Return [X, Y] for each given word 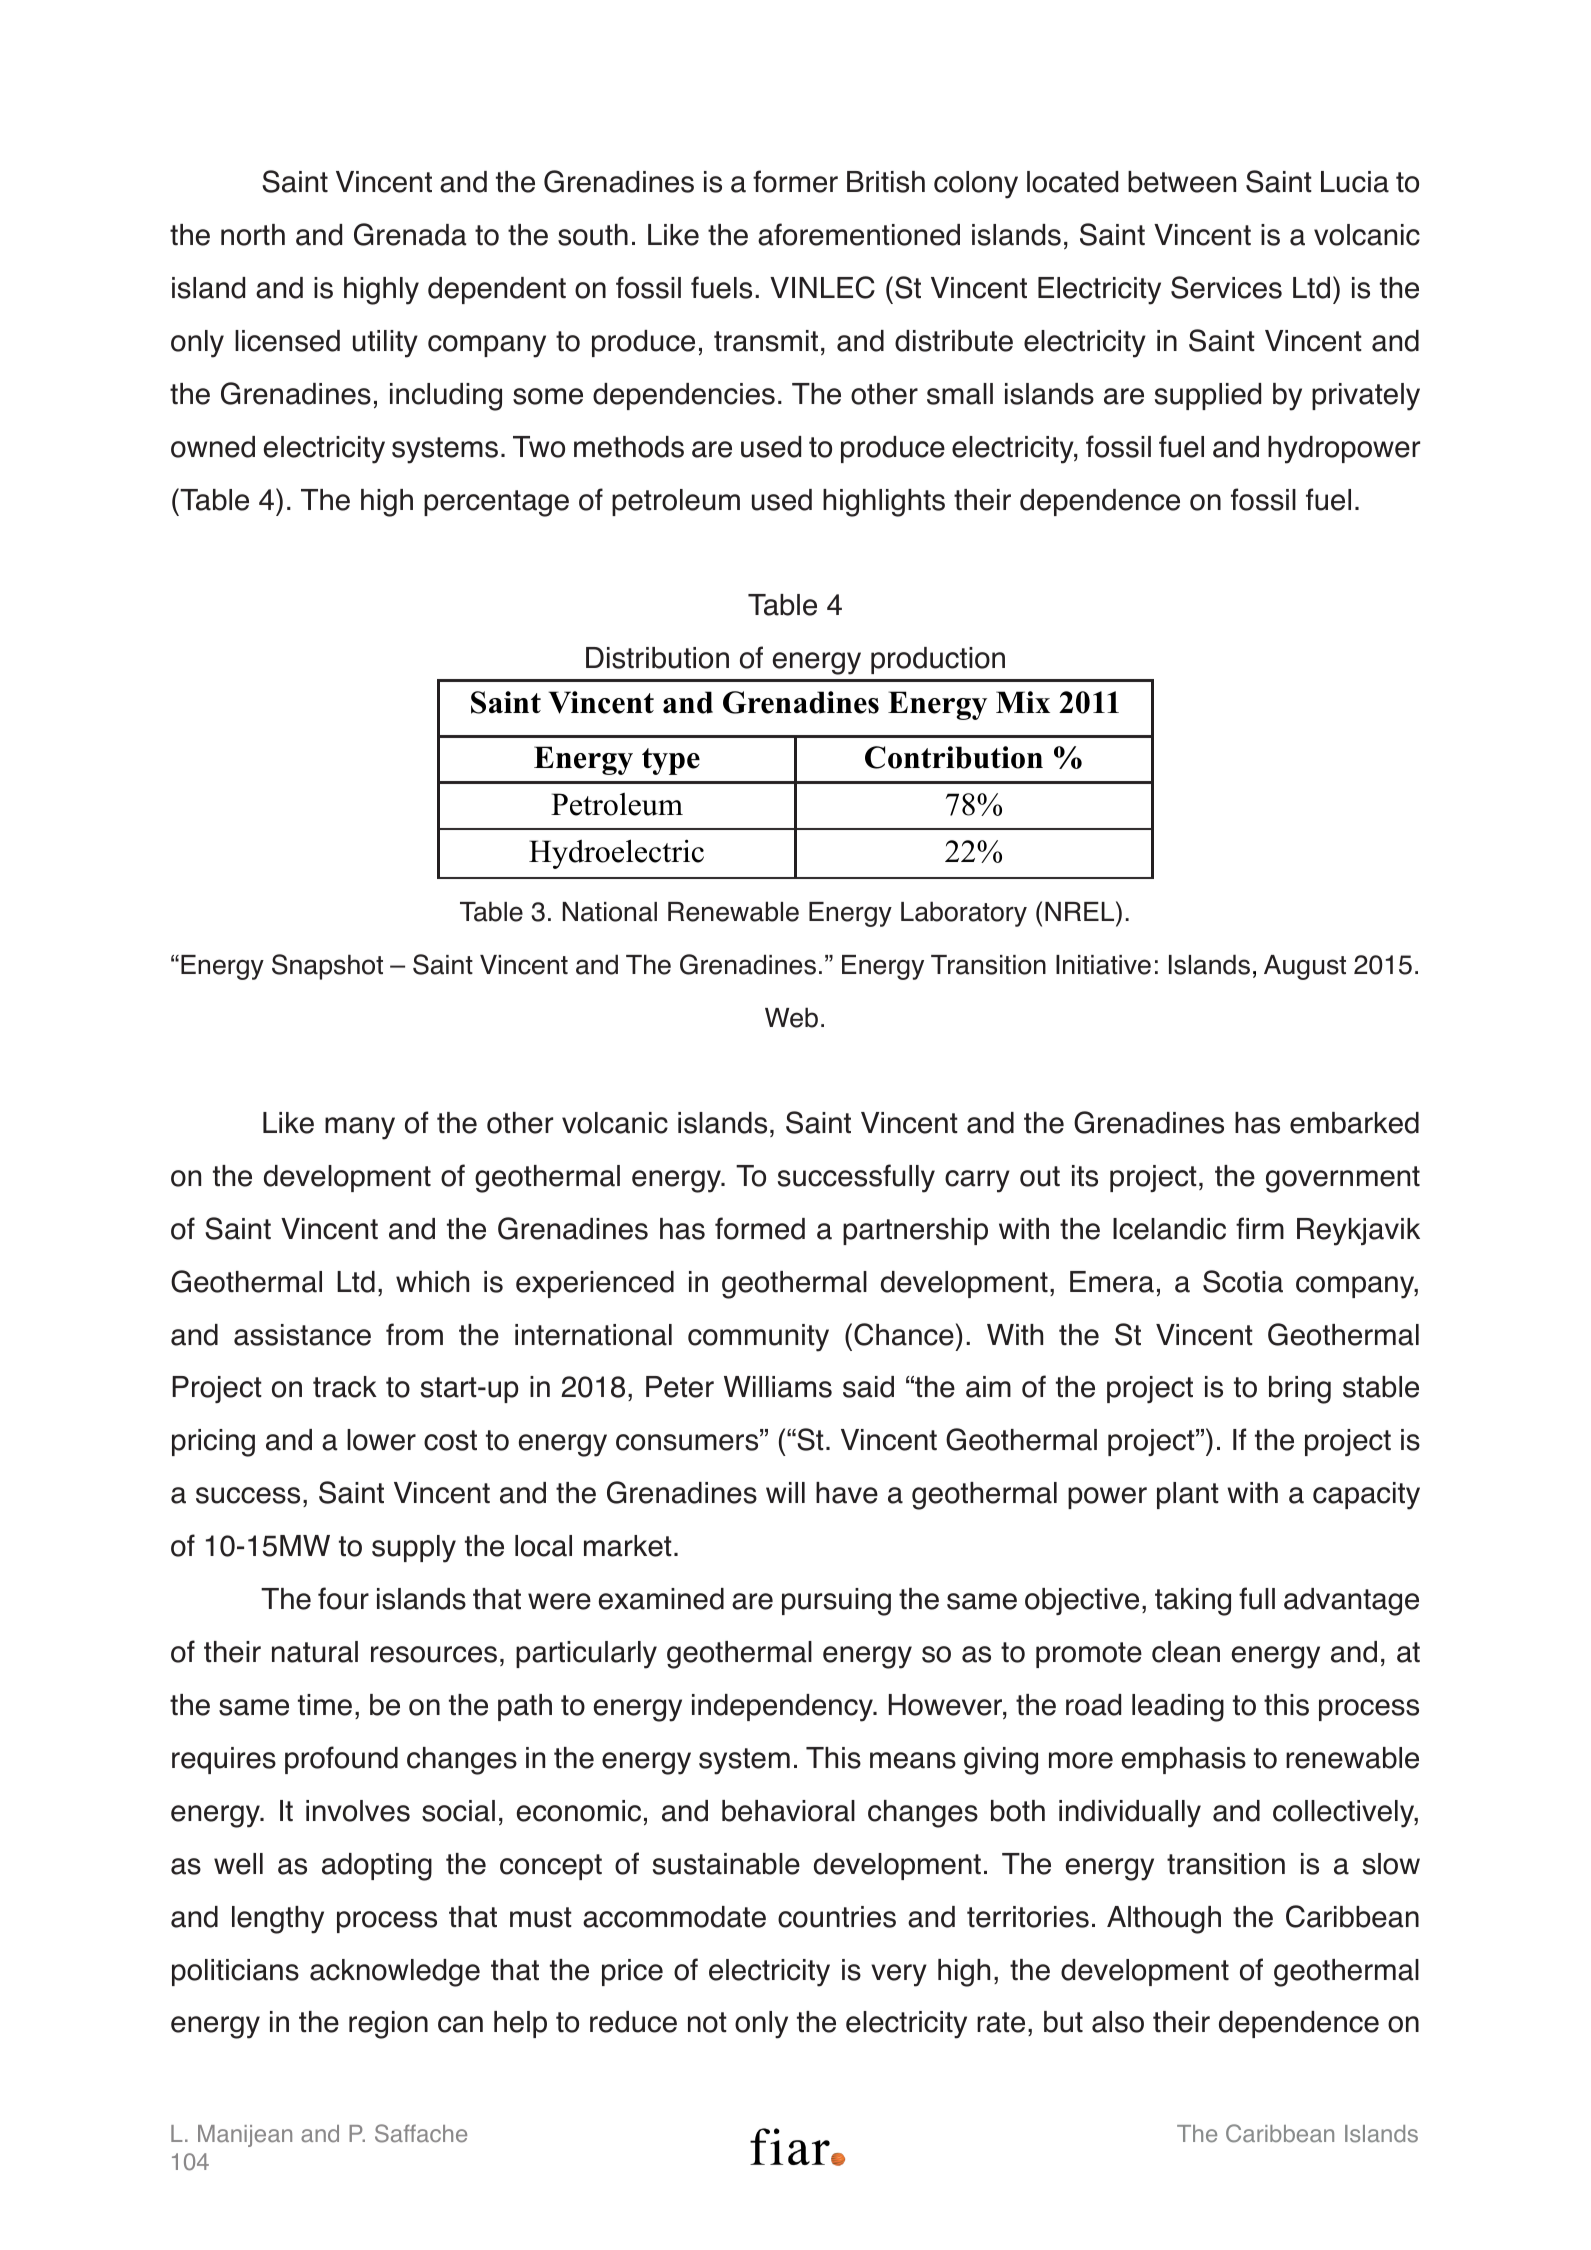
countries [837, 1917]
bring [1300, 1390]
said [868, 1387]
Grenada [410, 234]
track [345, 1387]
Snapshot [327, 967]
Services [1226, 287]
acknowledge [395, 1973]
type [671, 761]
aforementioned [859, 234]
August [1305, 967]
